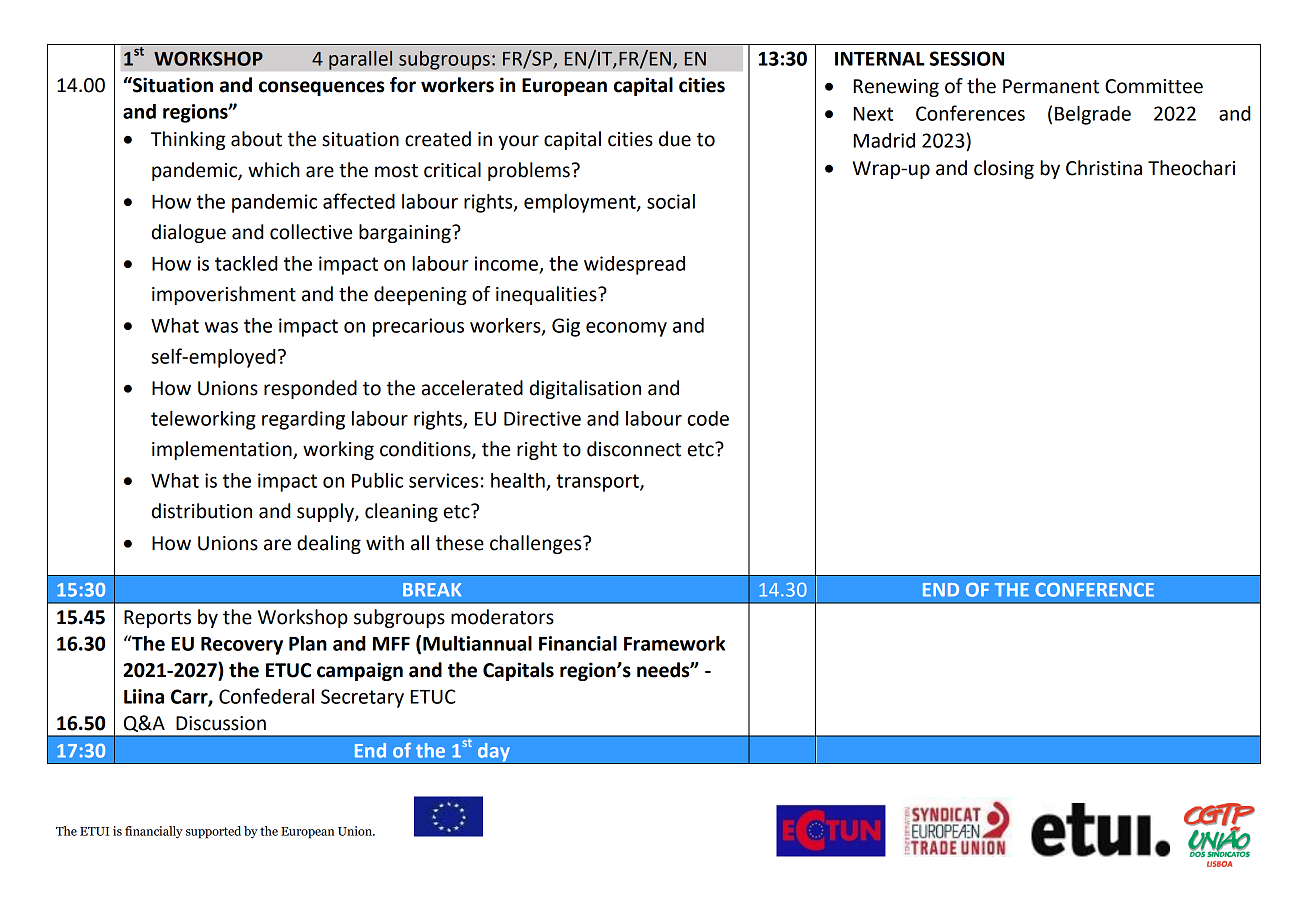  What do you see at coordinates (634, 449) in the screenshot?
I see `disconnect` at bounding box center [634, 449].
